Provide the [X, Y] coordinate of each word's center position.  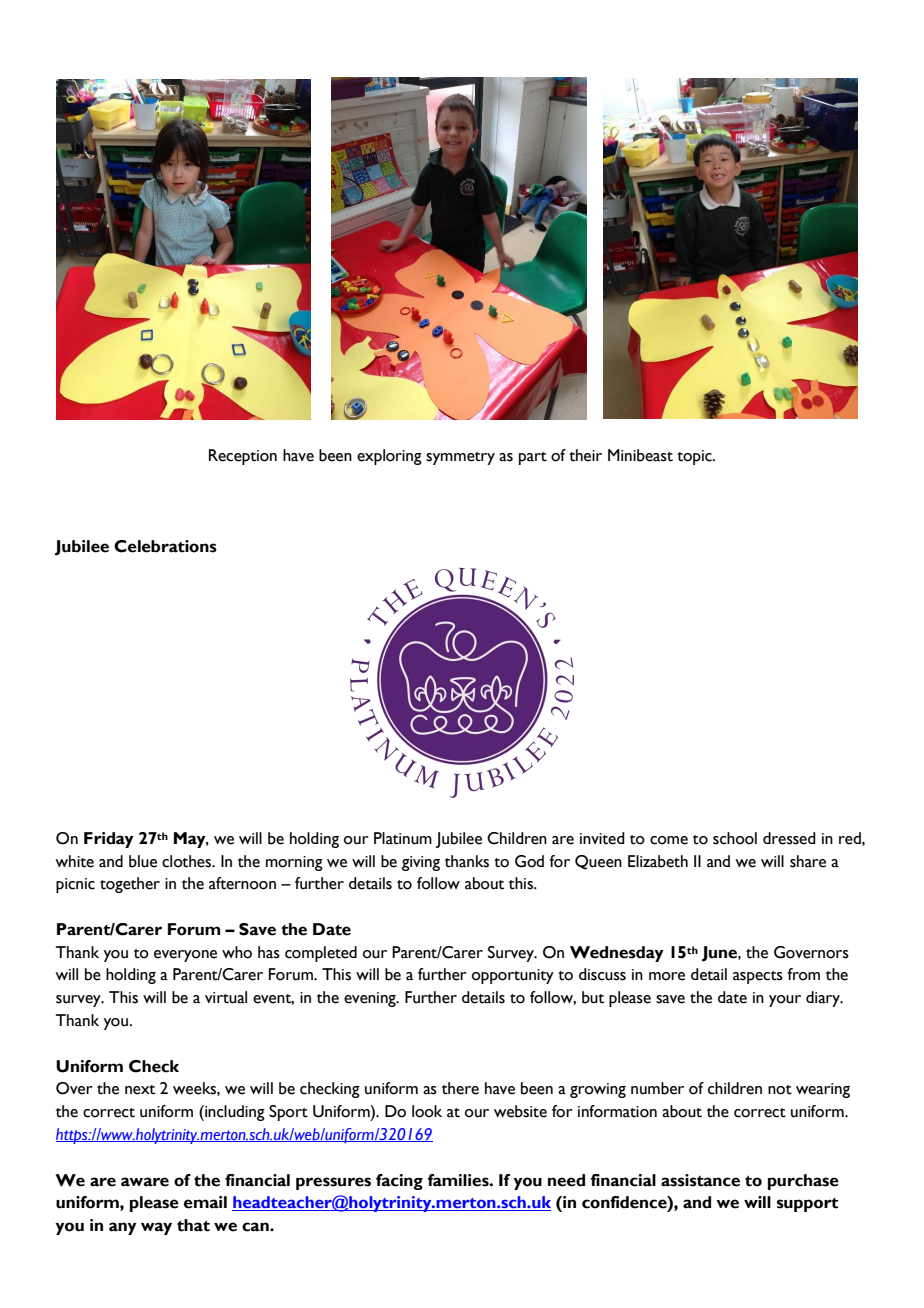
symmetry [460, 458]
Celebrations [165, 546]
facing [399, 1182]
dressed [789, 838]
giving [421, 863]
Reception [243, 457]
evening [371, 999]
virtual [226, 997]
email [205, 1202]
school [735, 838]
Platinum [403, 838]
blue [143, 861]
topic [695, 457]
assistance [700, 1180]
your [785, 1001]
